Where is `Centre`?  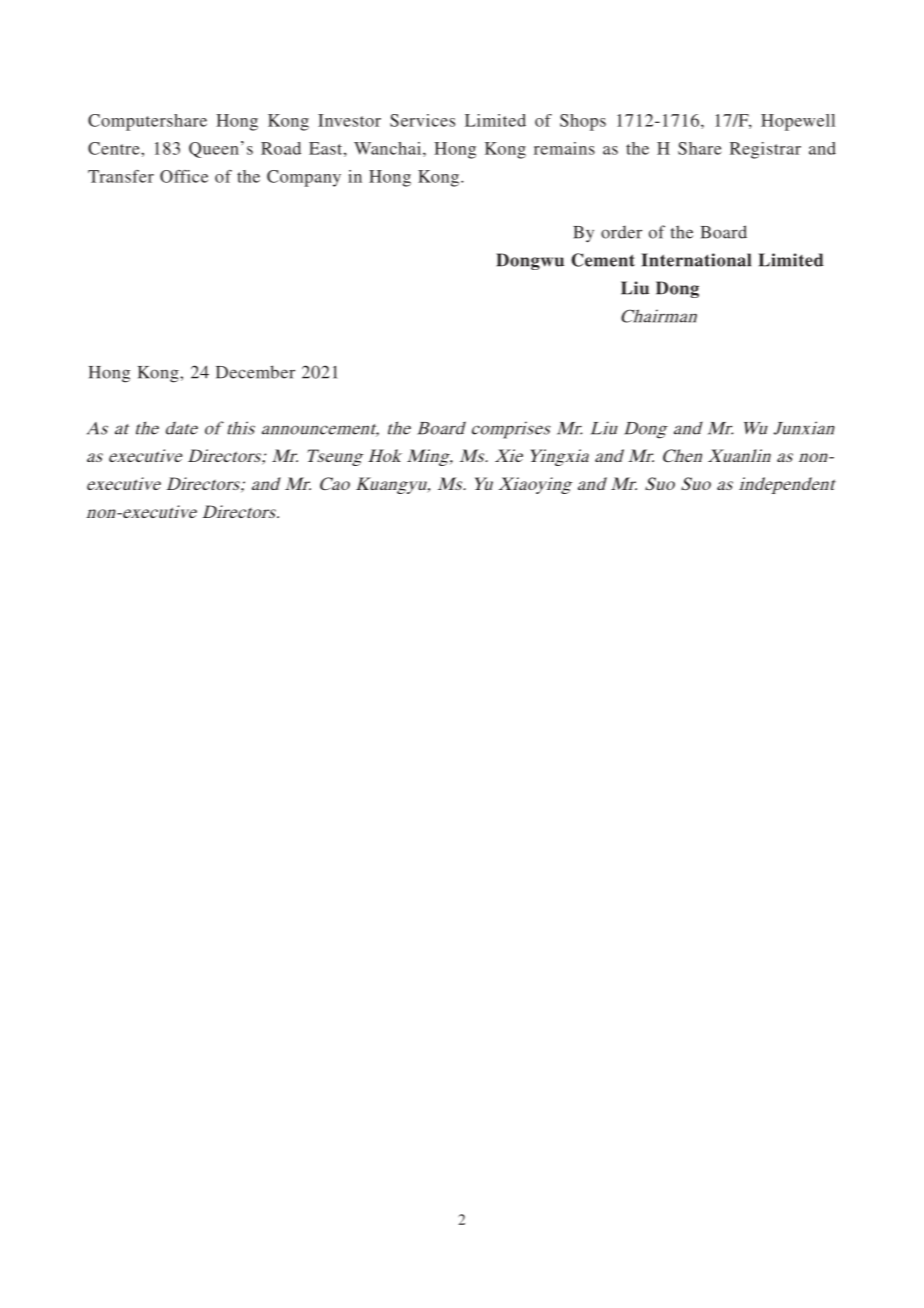 Centre is located at coordinates (115, 148).
